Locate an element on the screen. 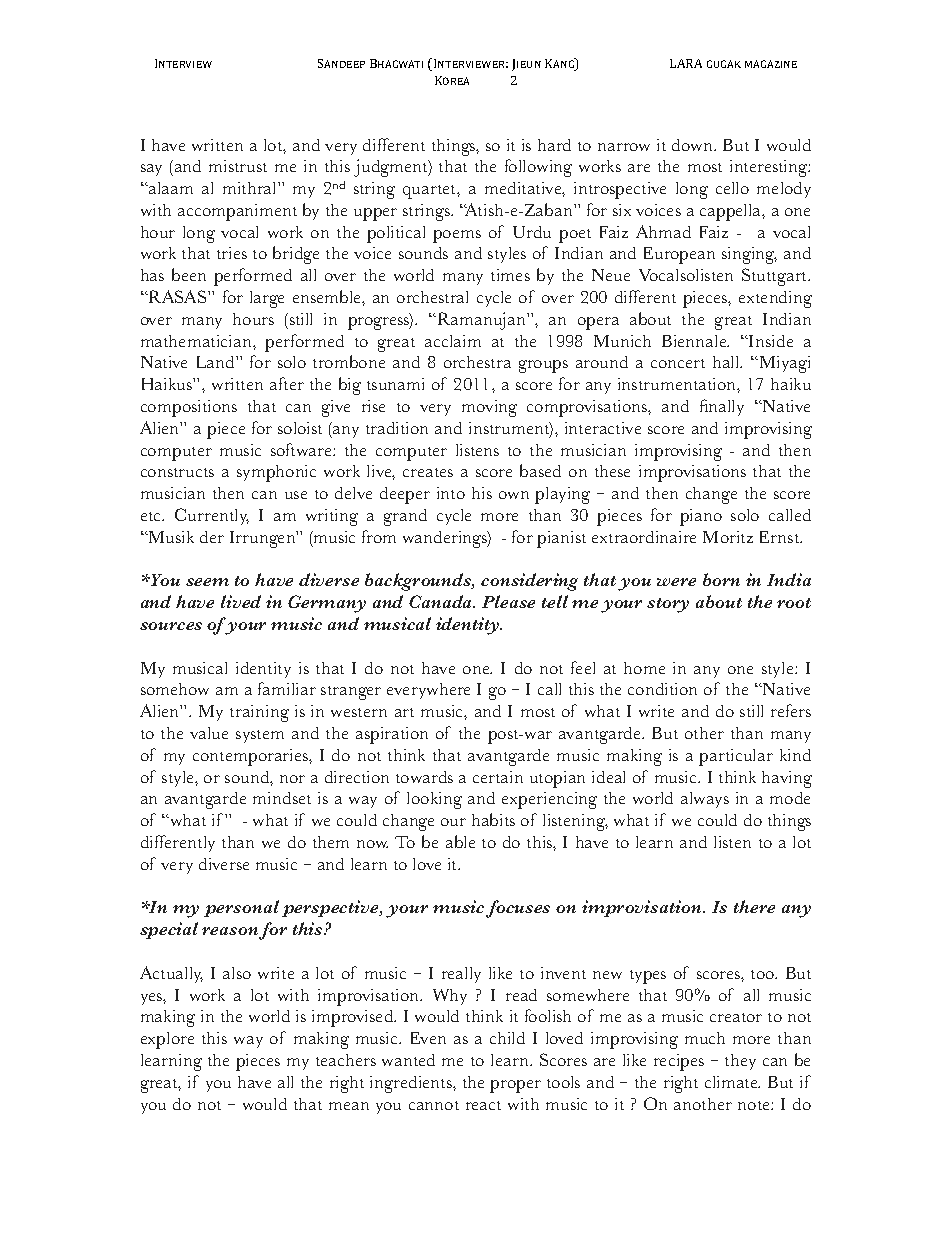 The width and height of the screenshot is (952, 1233). moving is located at coordinates (489, 408).
